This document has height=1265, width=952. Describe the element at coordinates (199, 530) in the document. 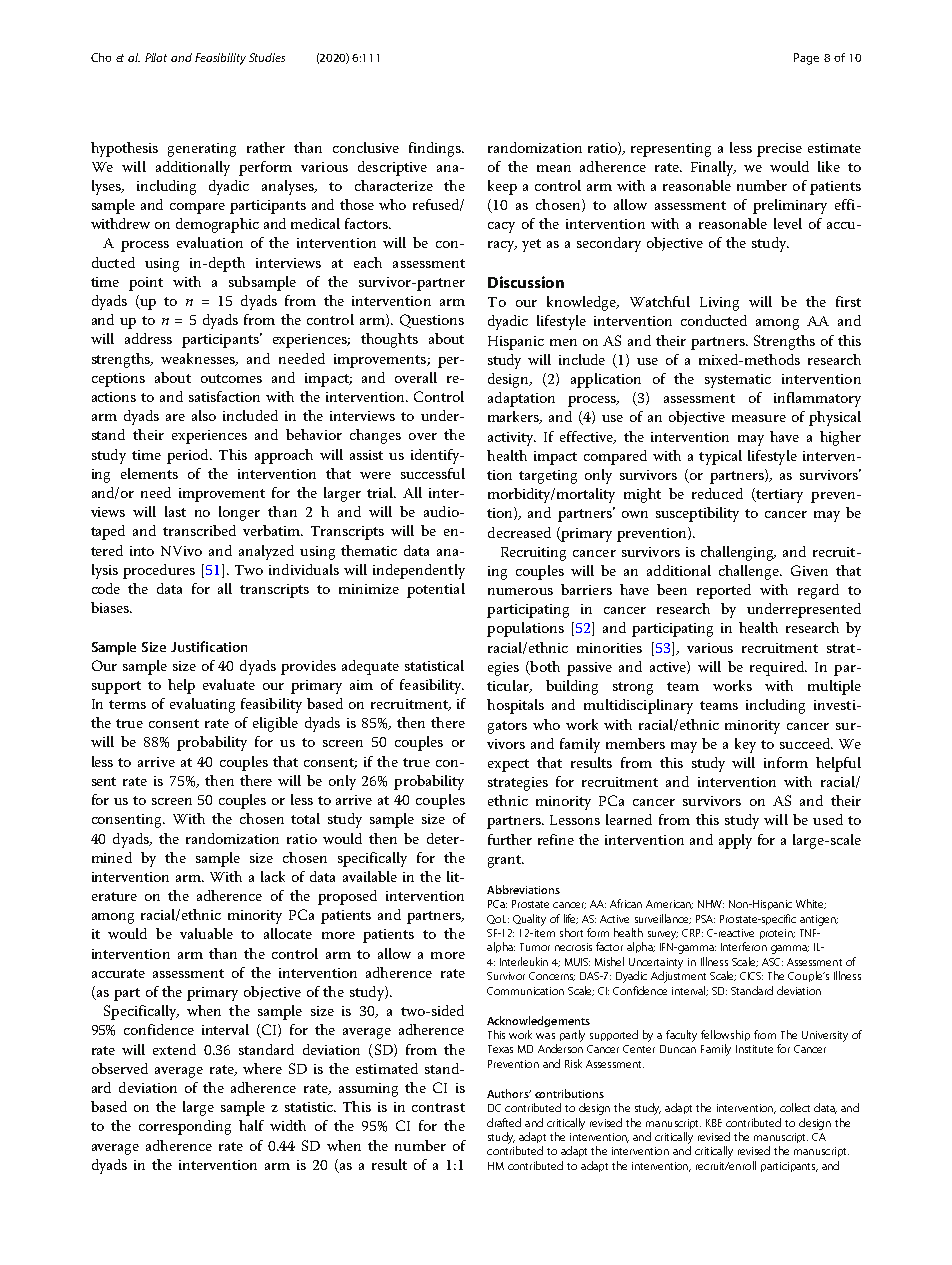

I see `transcribed` at that location.
